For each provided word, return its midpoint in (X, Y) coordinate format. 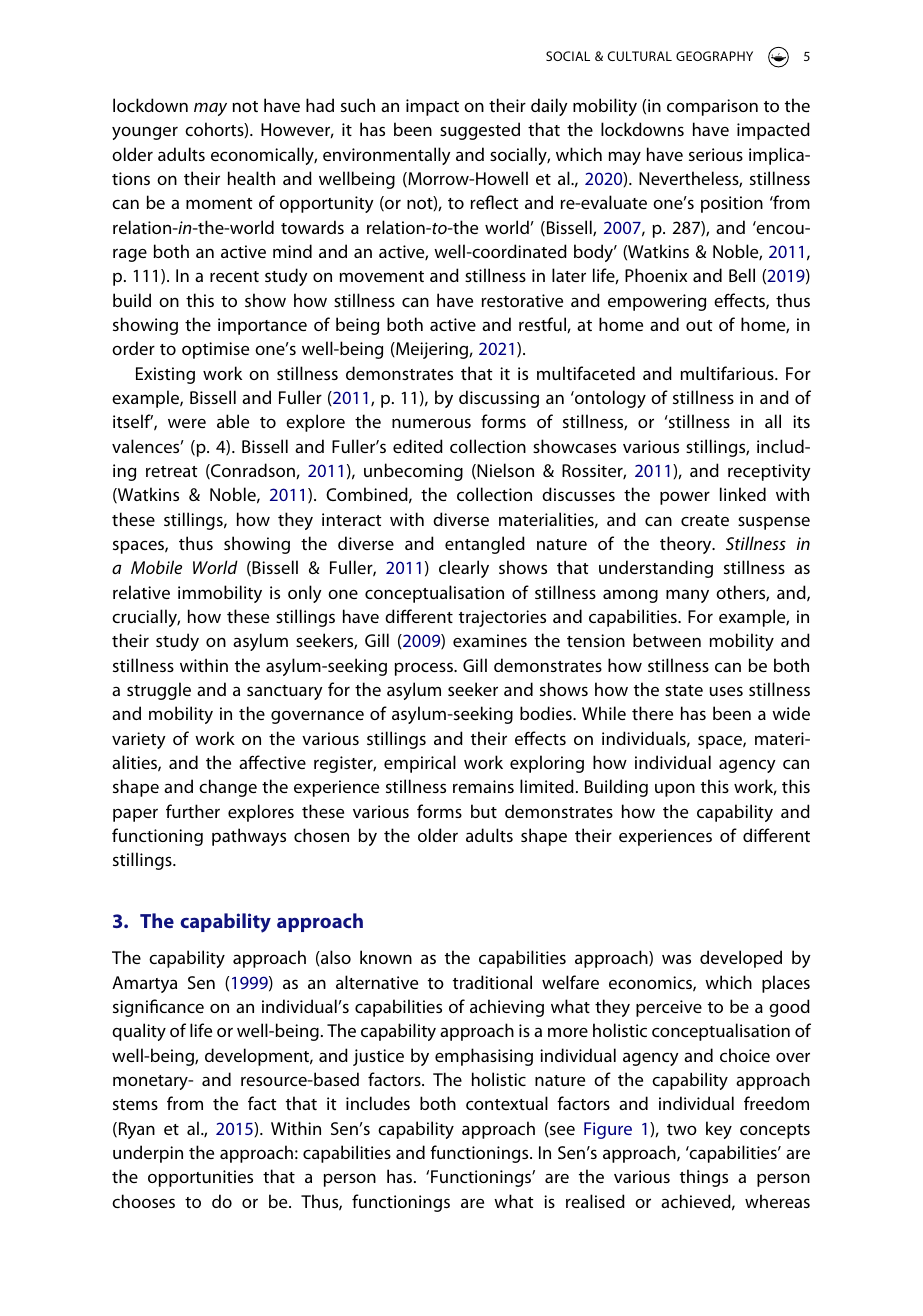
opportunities (200, 1178)
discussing (499, 399)
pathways (249, 837)
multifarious (728, 373)
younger (145, 133)
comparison (712, 107)
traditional (492, 982)
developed (741, 959)
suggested (480, 131)
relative (141, 592)
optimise (215, 350)
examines (490, 640)
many (687, 596)
